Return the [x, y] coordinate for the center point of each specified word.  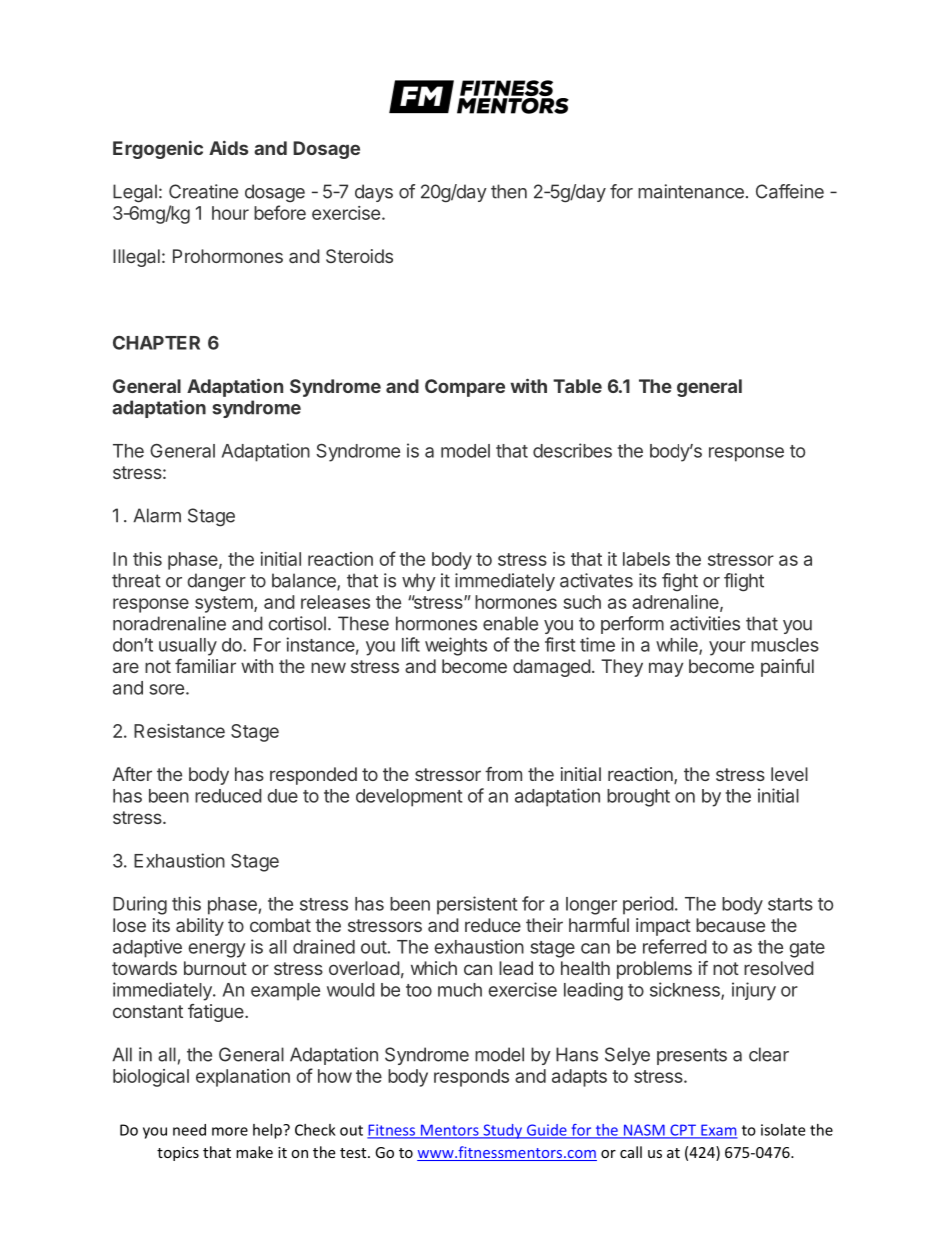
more [230, 1131]
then [509, 191]
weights [456, 646]
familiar [205, 666]
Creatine [203, 191]
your [727, 648]
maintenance [691, 191]
